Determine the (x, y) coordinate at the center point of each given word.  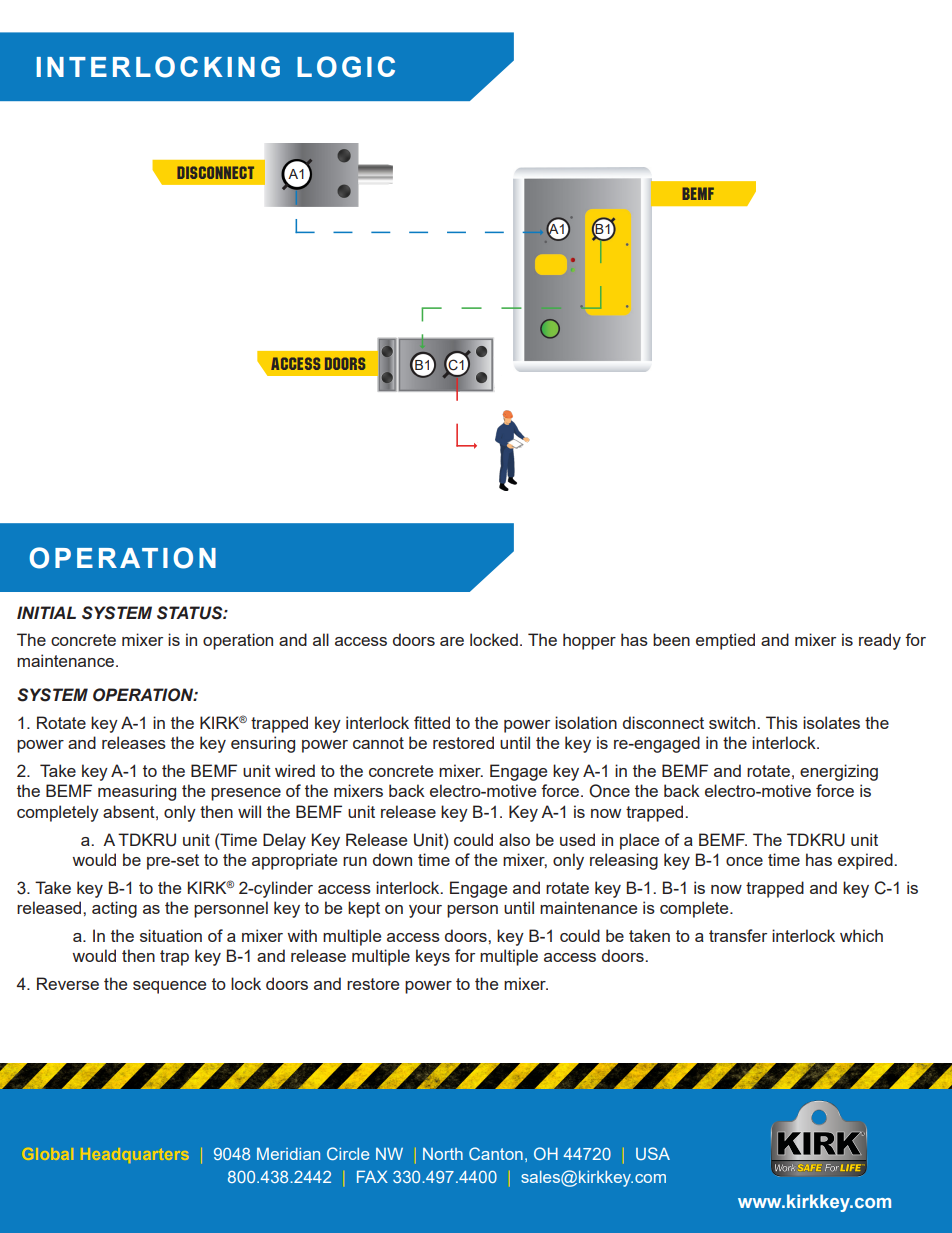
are (452, 641)
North (443, 1154)
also (514, 839)
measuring (137, 792)
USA (653, 1153)
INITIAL (46, 612)
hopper (589, 641)
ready (880, 641)
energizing (839, 772)
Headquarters (135, 1155)
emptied (725, 641)
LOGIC (346, 67)
